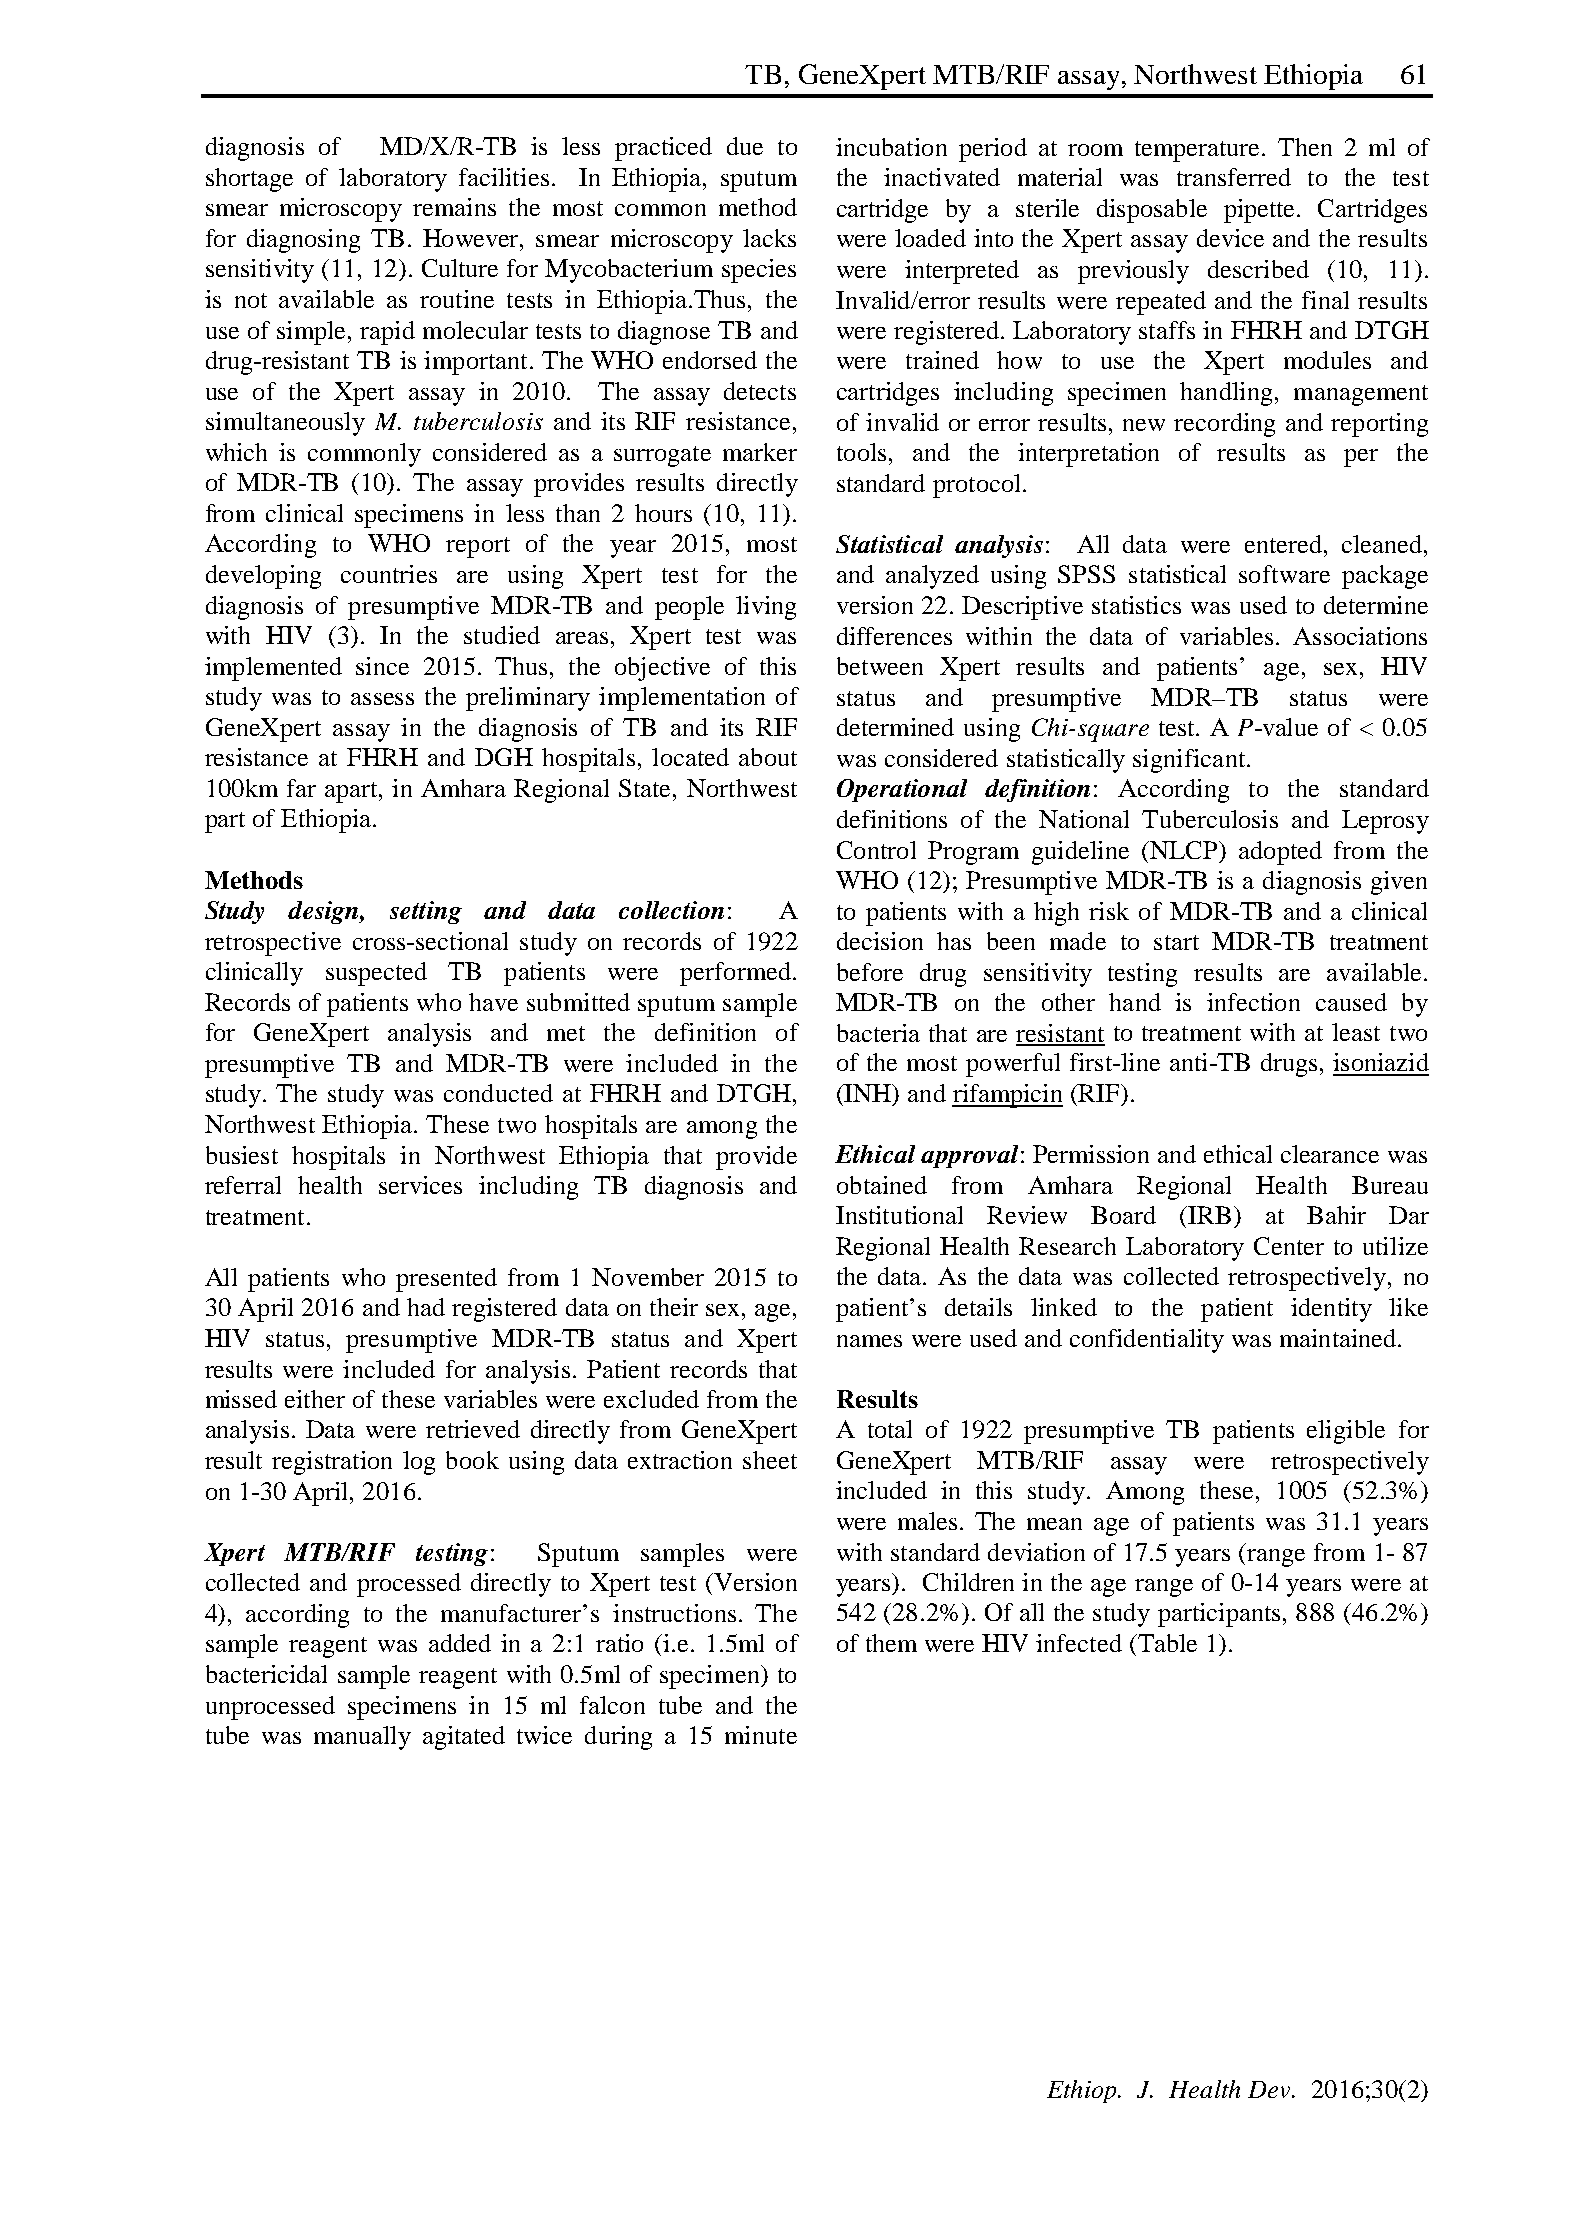  I want to click on remains, so click(454, 207).
